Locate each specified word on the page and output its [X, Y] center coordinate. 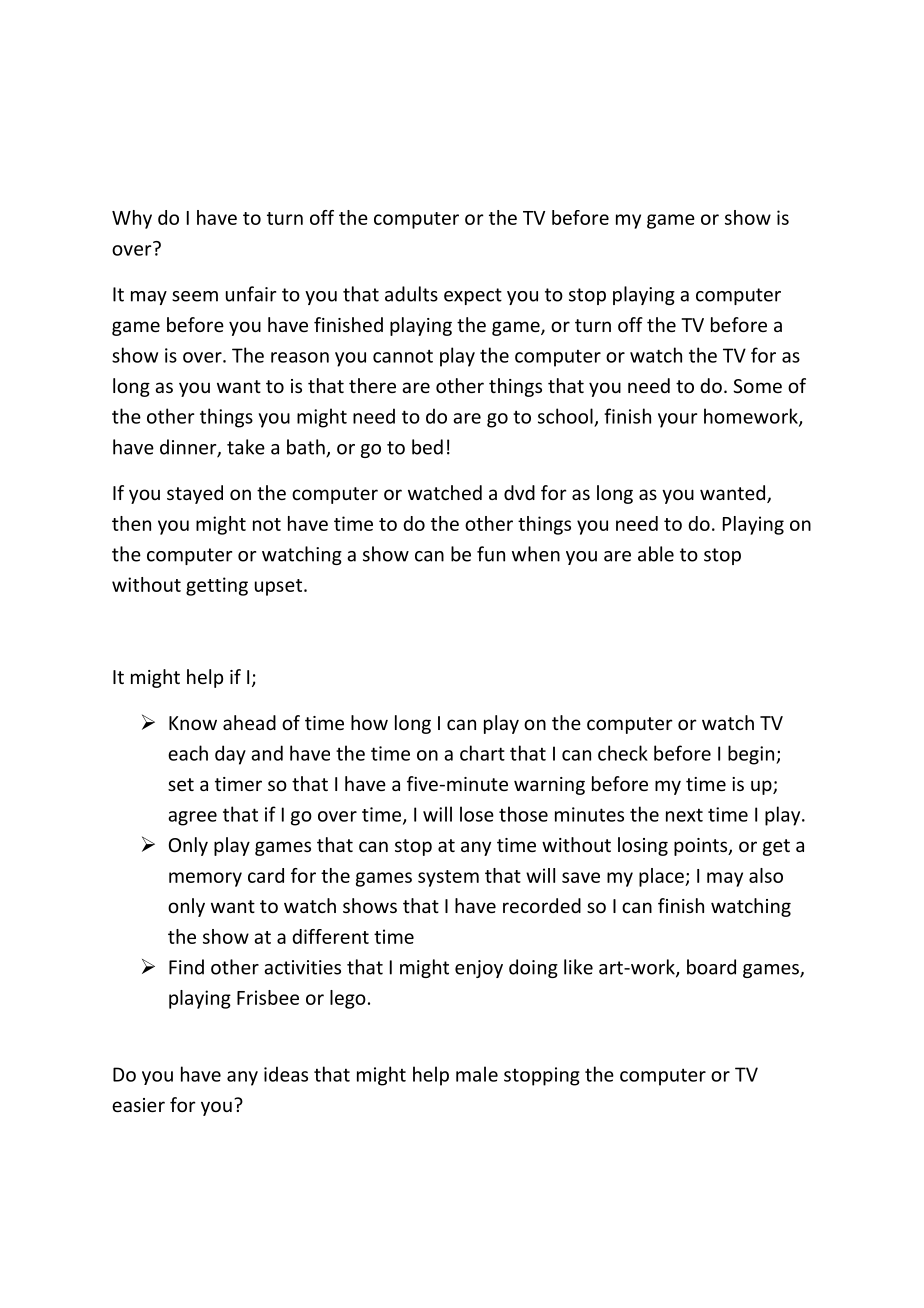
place [662, 877]
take [246, 447]
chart [482, 753]
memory [205, 879]
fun [491, 554]
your [678, 420]
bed [427, 447]
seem [195, 296]
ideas [286, 1074]
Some [757, 386]
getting [217, 586]
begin [752, 755]
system [448, 878]
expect [473, 296]
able [656, 554]
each [188, 753]
